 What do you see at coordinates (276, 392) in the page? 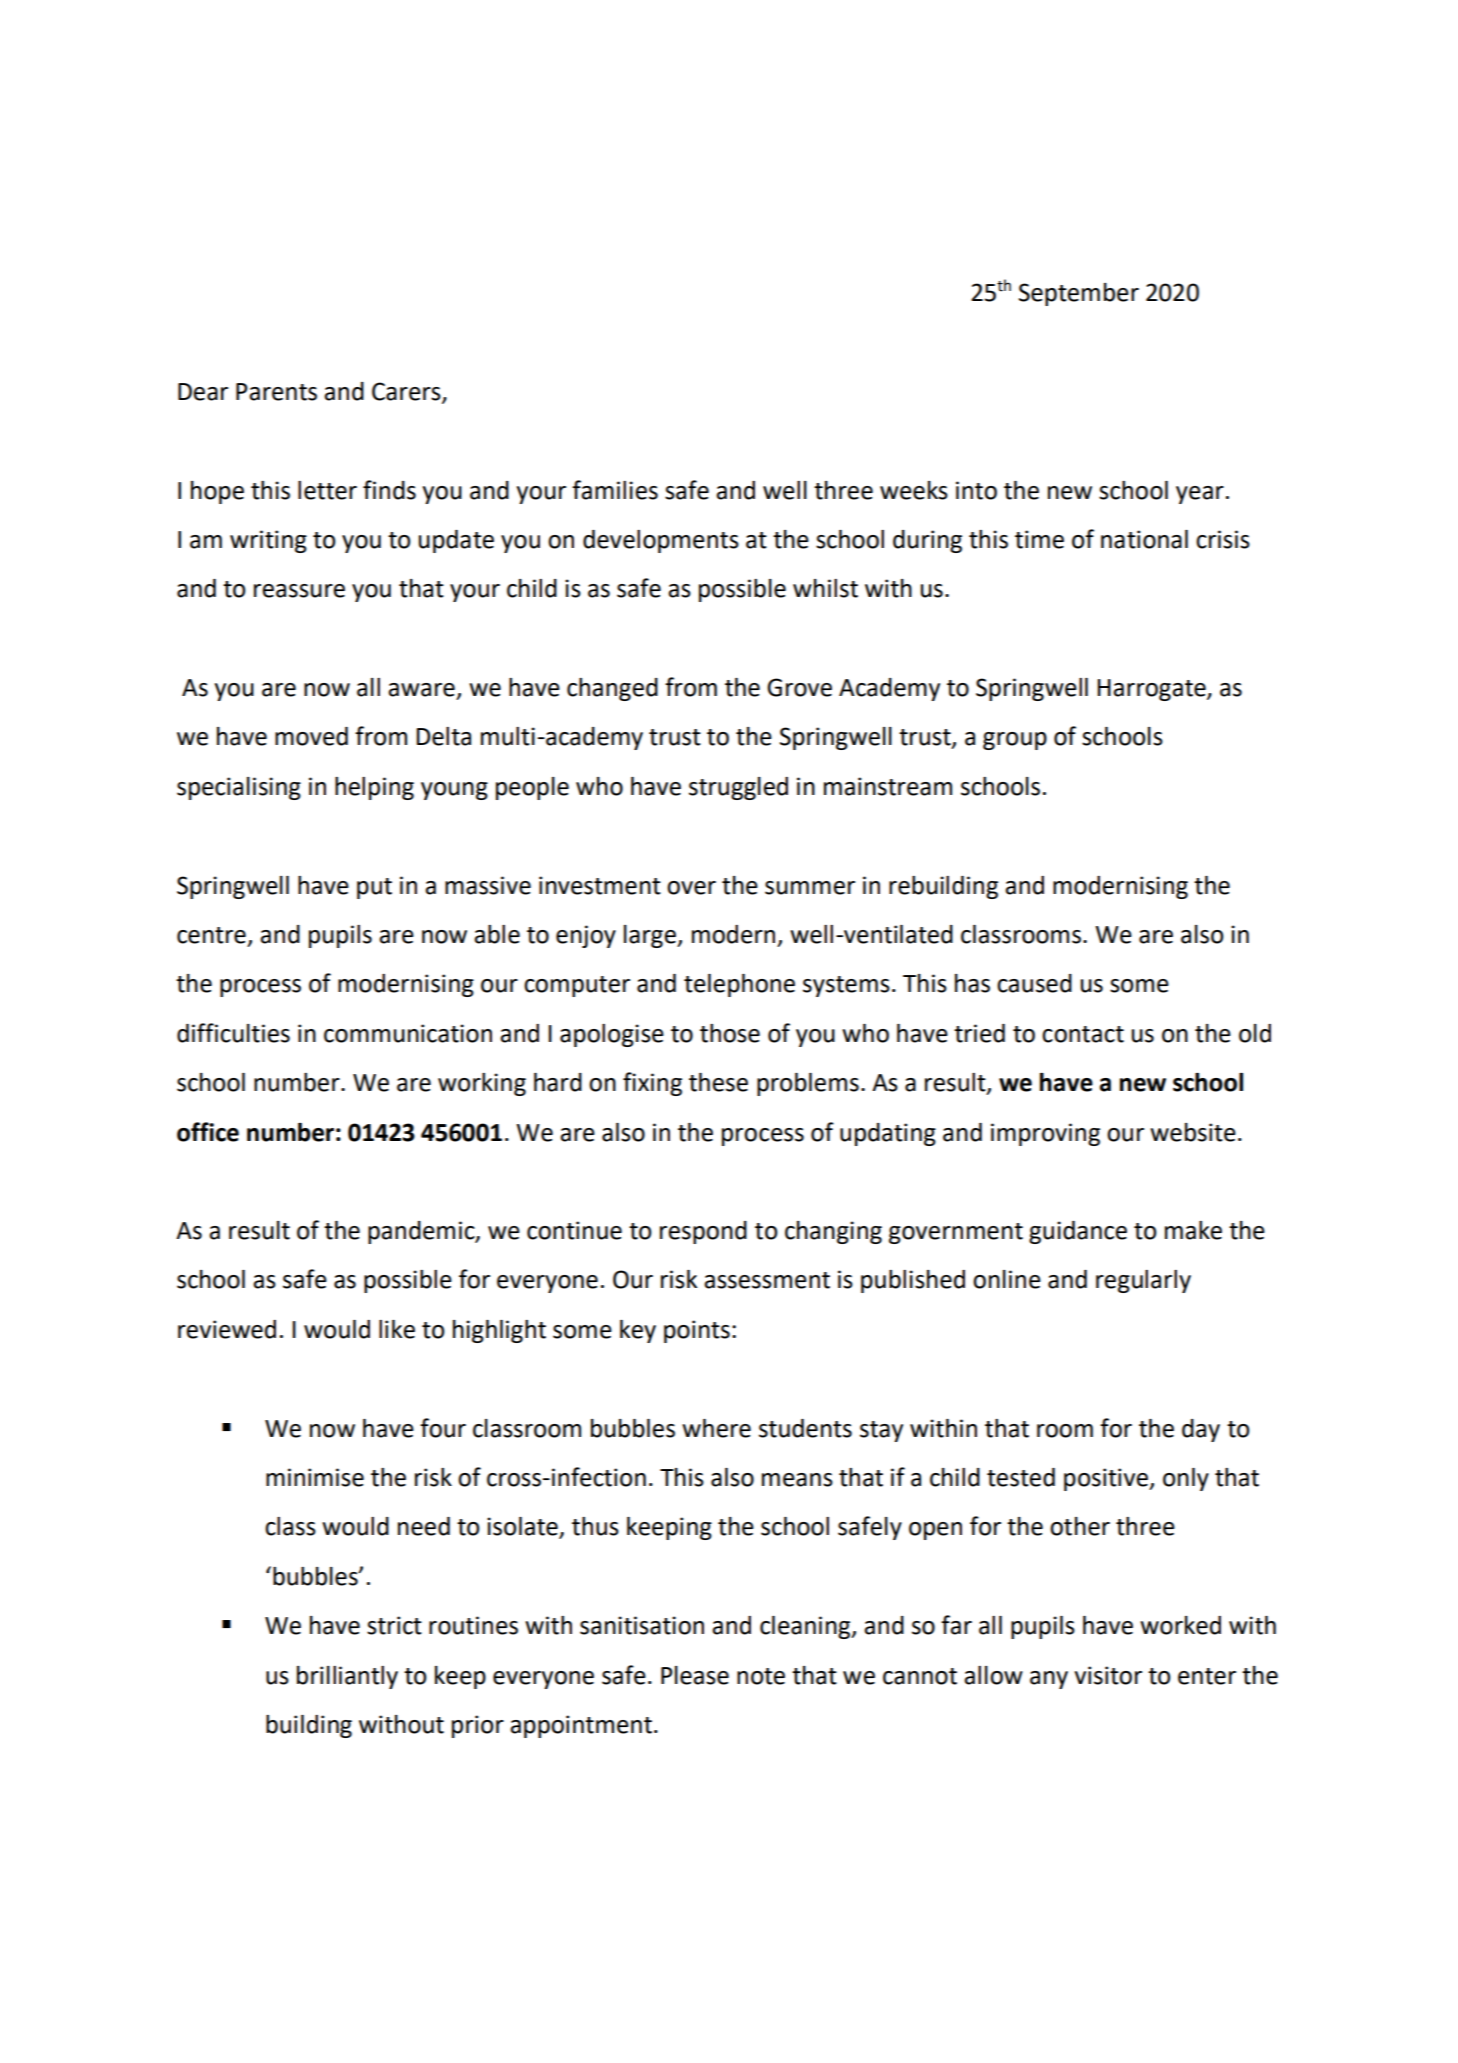
I see `Parents` at bounding box center [276, 392].
